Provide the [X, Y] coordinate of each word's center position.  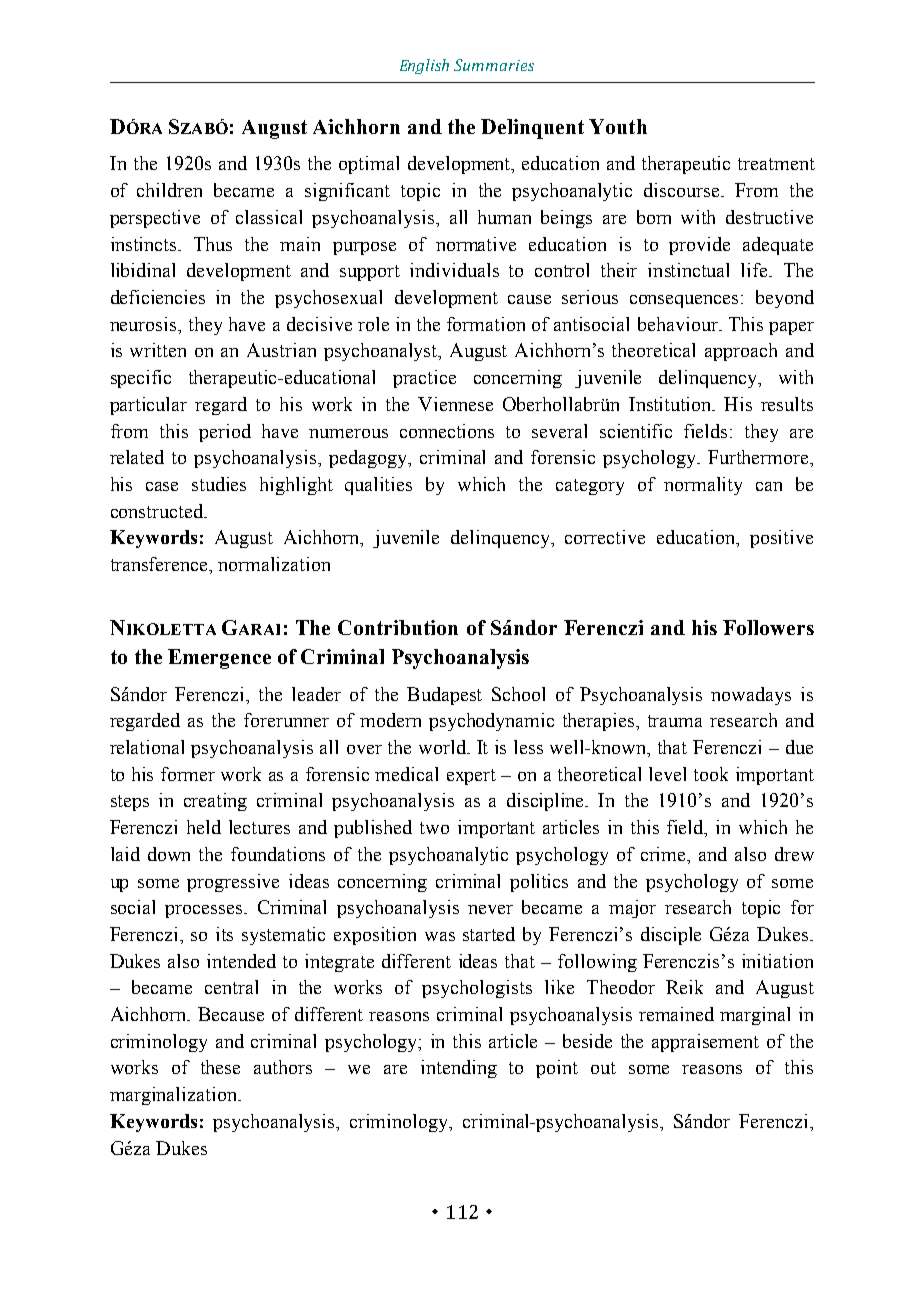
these [220, 1067]
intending [459, 1069]
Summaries [494, 65]
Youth [618, 126]
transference [161, 565]
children [169, 190]
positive [781, 539]
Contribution [398, 627]
